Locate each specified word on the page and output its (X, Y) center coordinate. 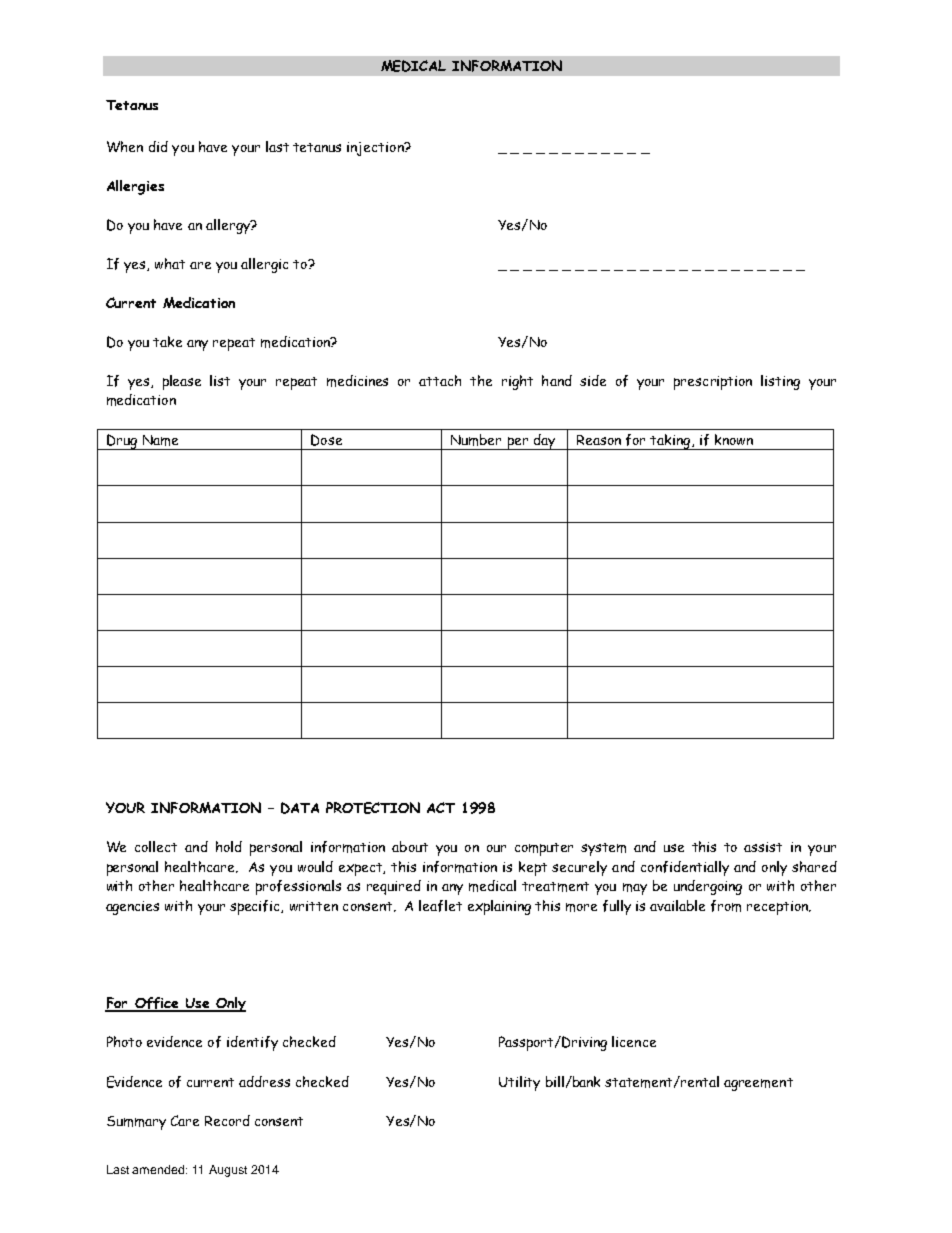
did (158, 146)
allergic (264, 265)
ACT (441, 807)
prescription (713, 383)
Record (227, 1120)
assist (763, 847)
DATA (300, 808)
